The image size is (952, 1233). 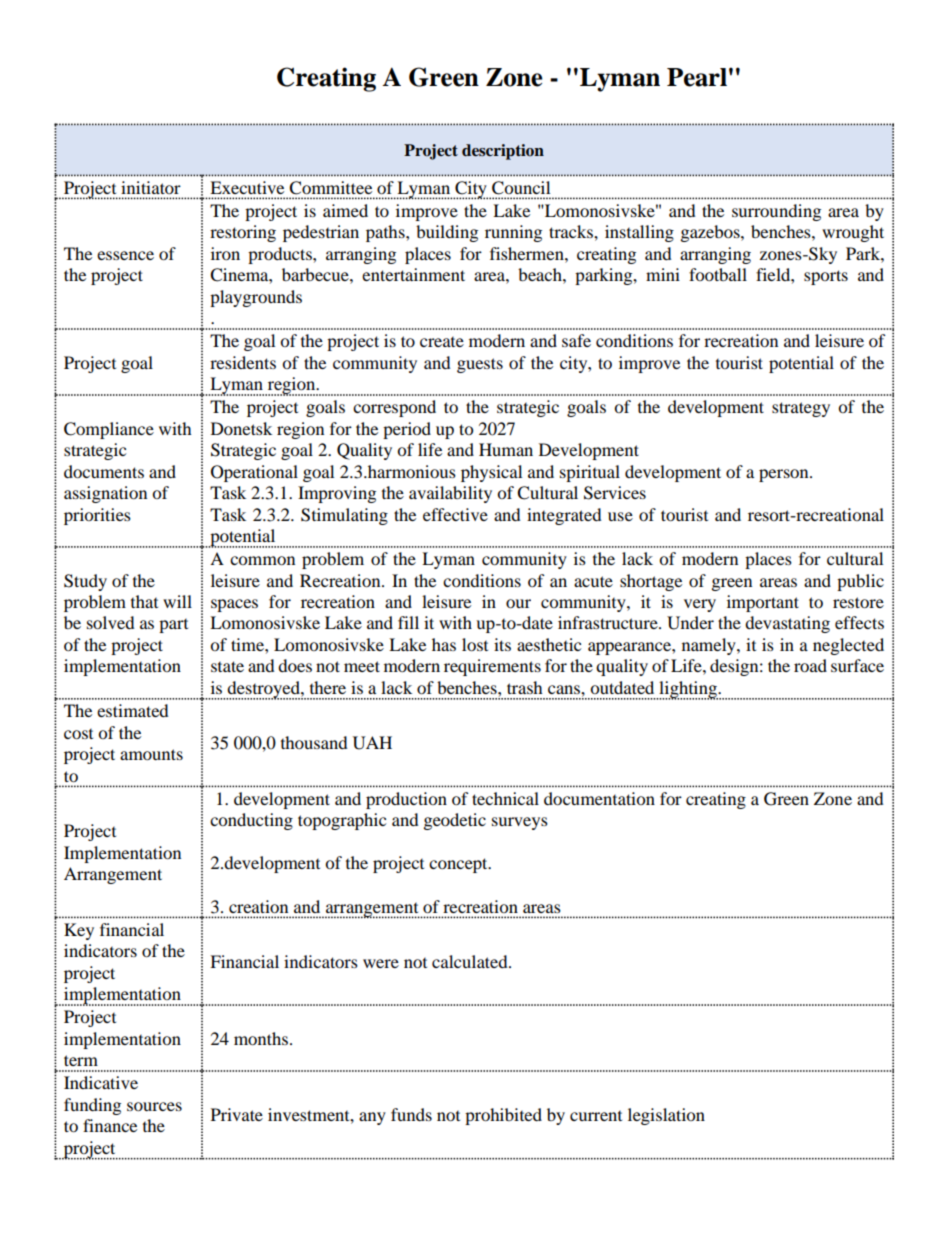 What do you see at coordinates (480, 365) in the screenshot?
I see `guests` at bounding box center [480, 365].
